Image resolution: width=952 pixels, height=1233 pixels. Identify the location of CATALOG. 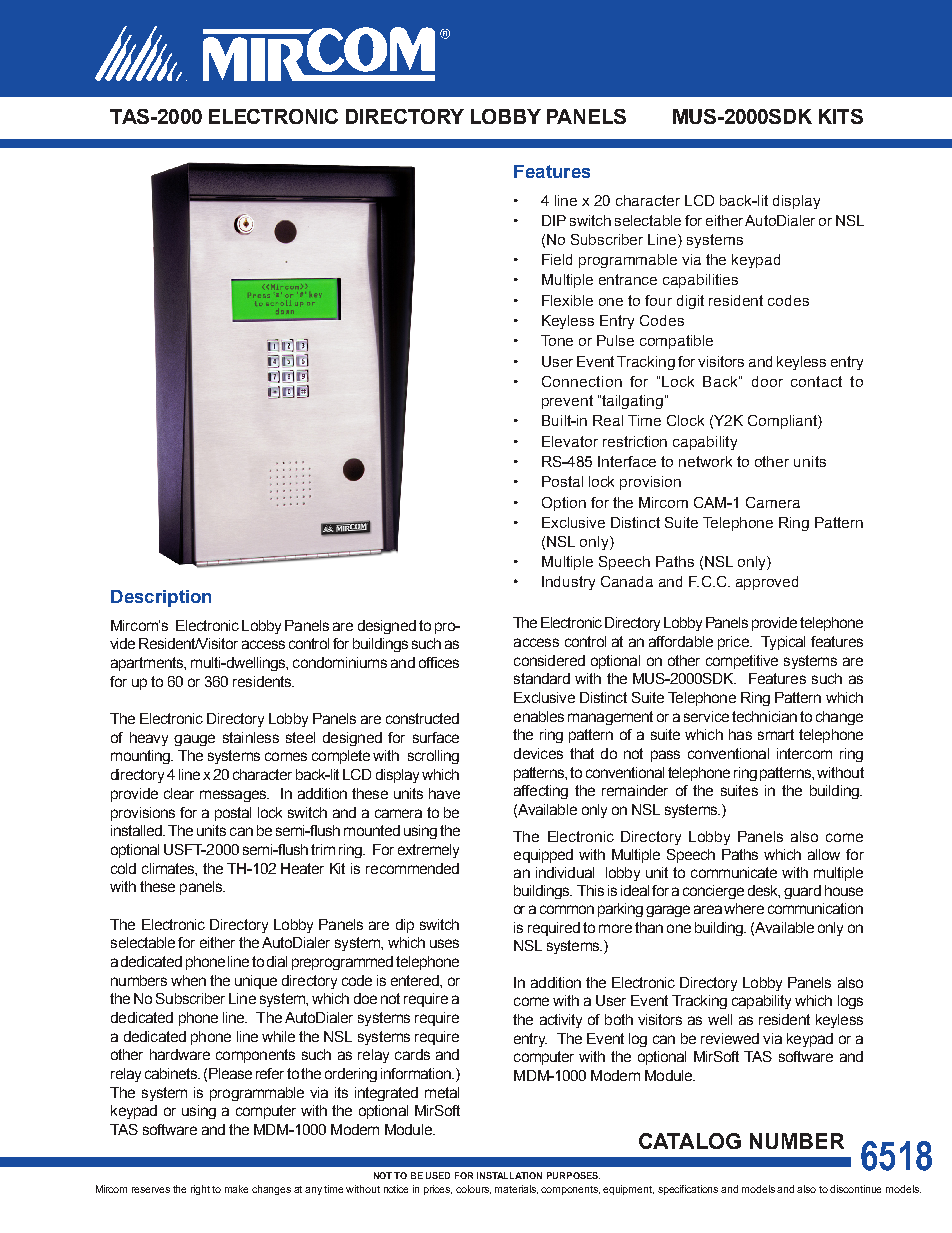
(690, 1141).
